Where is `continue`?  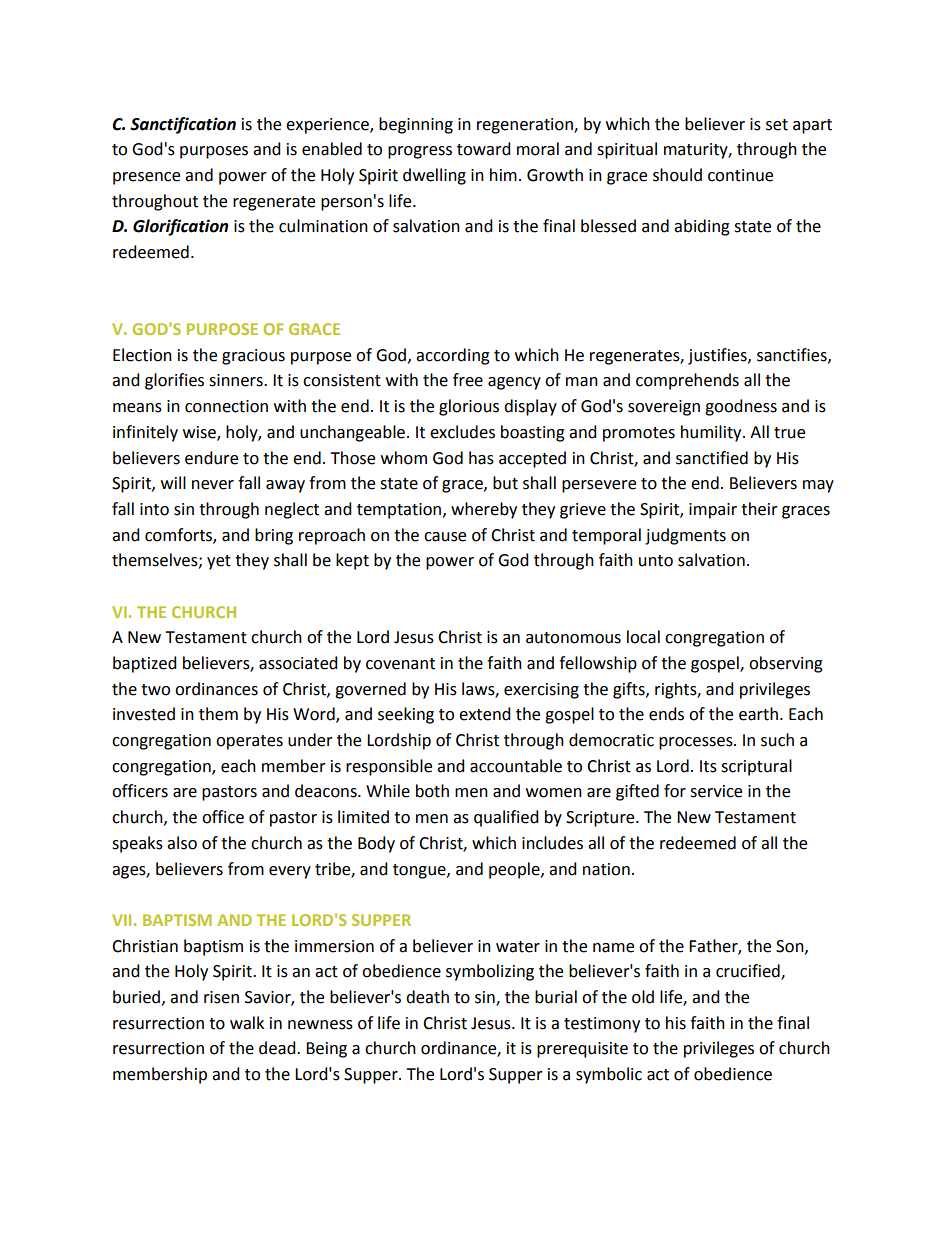 continue is located at coordinates (740, 175).
